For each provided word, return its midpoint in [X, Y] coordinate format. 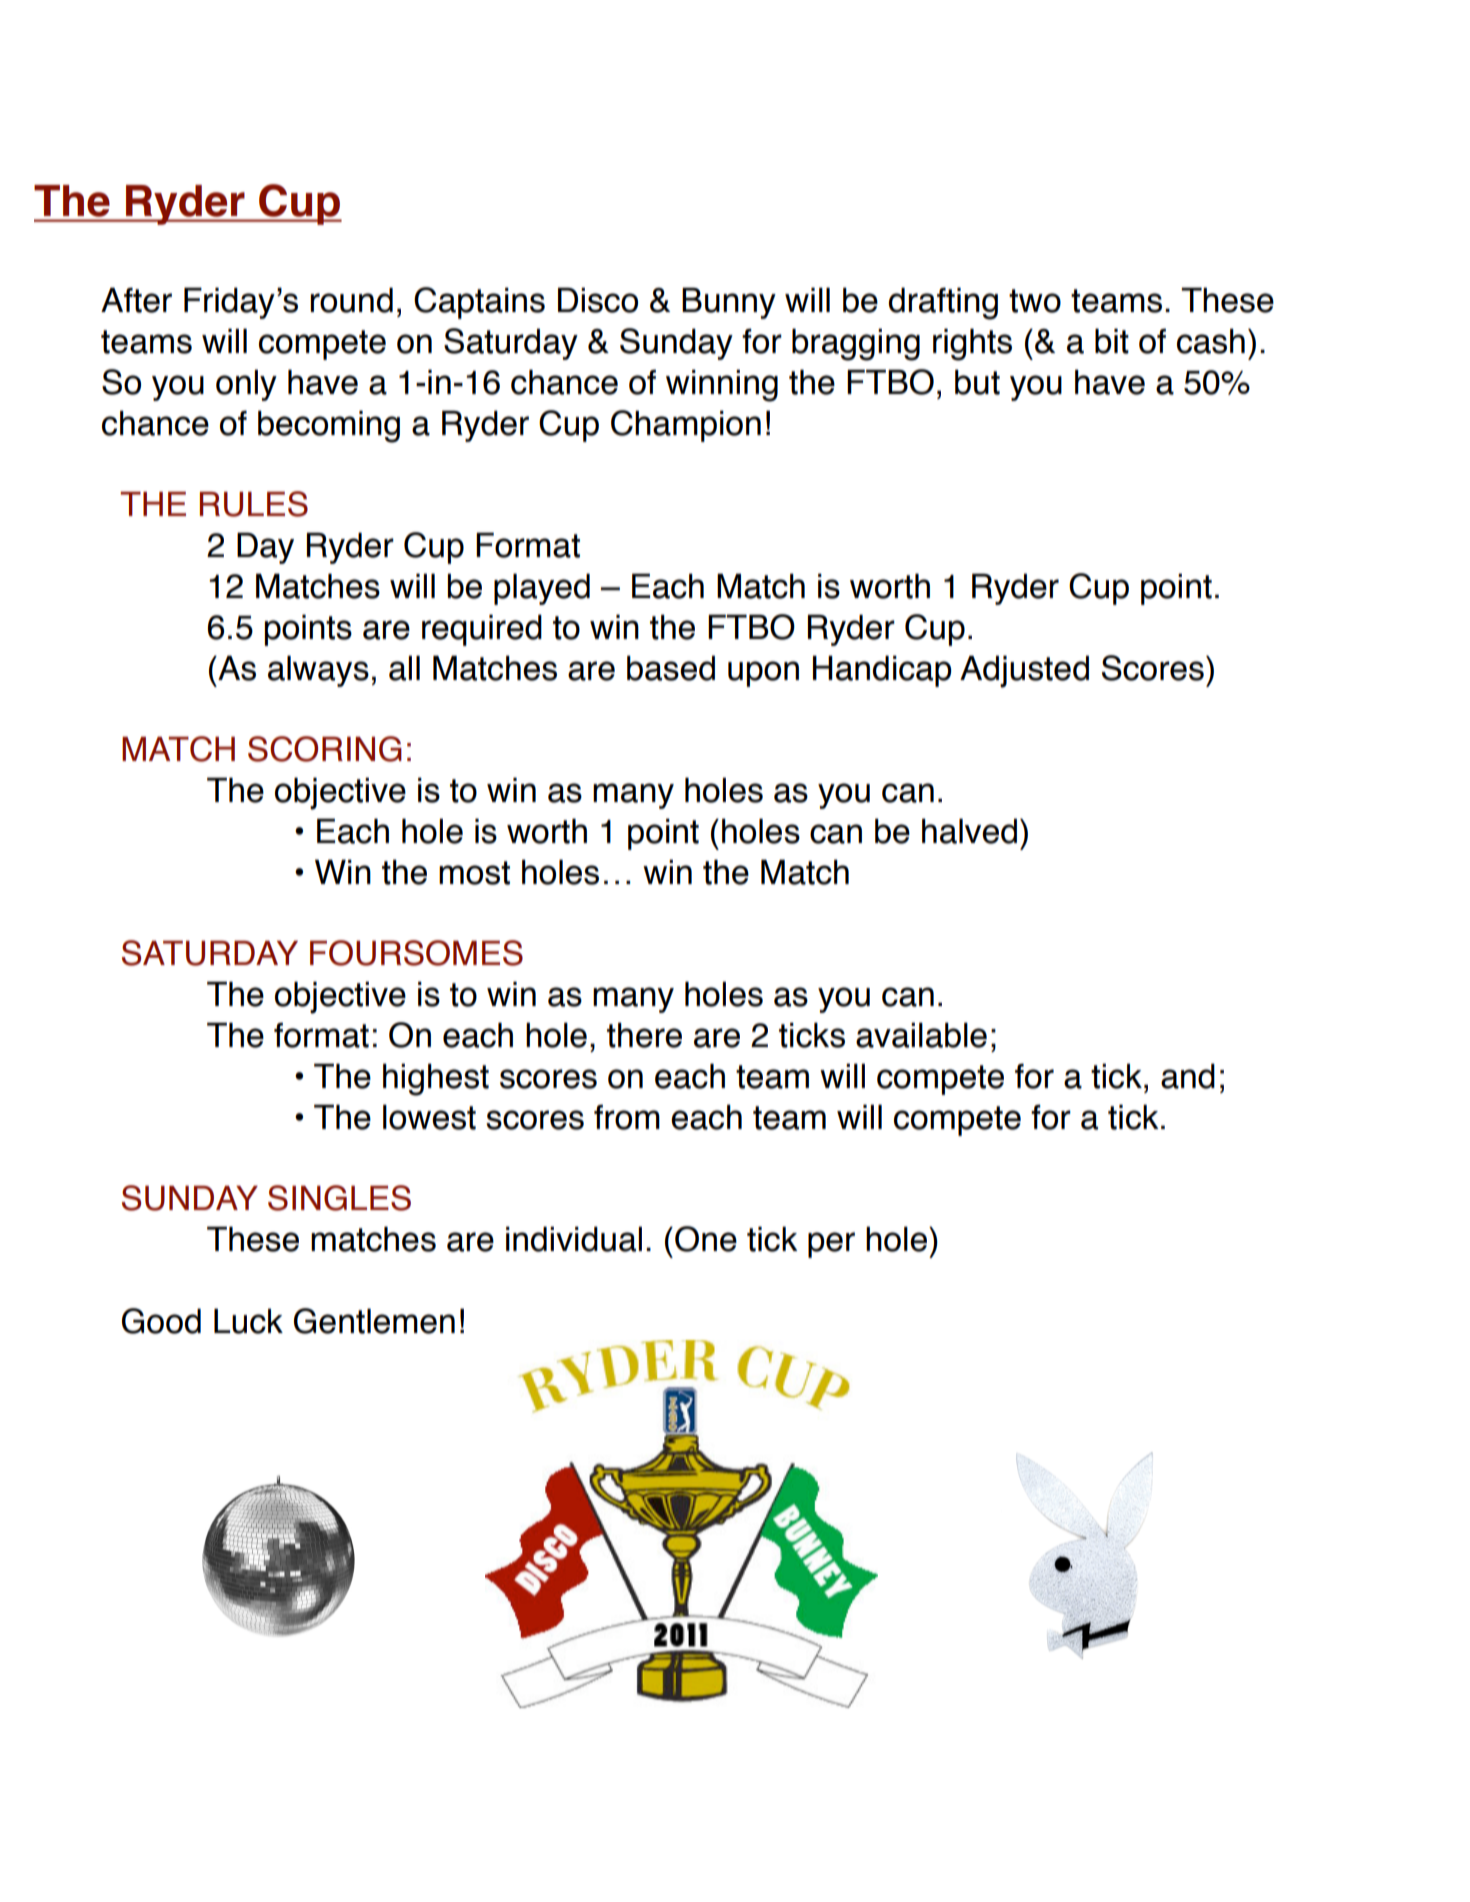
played [542, 589]
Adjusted [1024, 671]
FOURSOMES [416, 953]
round [351, 300]
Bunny [729, 303]
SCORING [325, 749]
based [671, 668]
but [977, 382]
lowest [429, 1117]
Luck [248, 1321]
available [921, 1035]
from [627, 1117]
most [474, 873]
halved [969, 831]
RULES [254, 504]
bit [1112, 341]
